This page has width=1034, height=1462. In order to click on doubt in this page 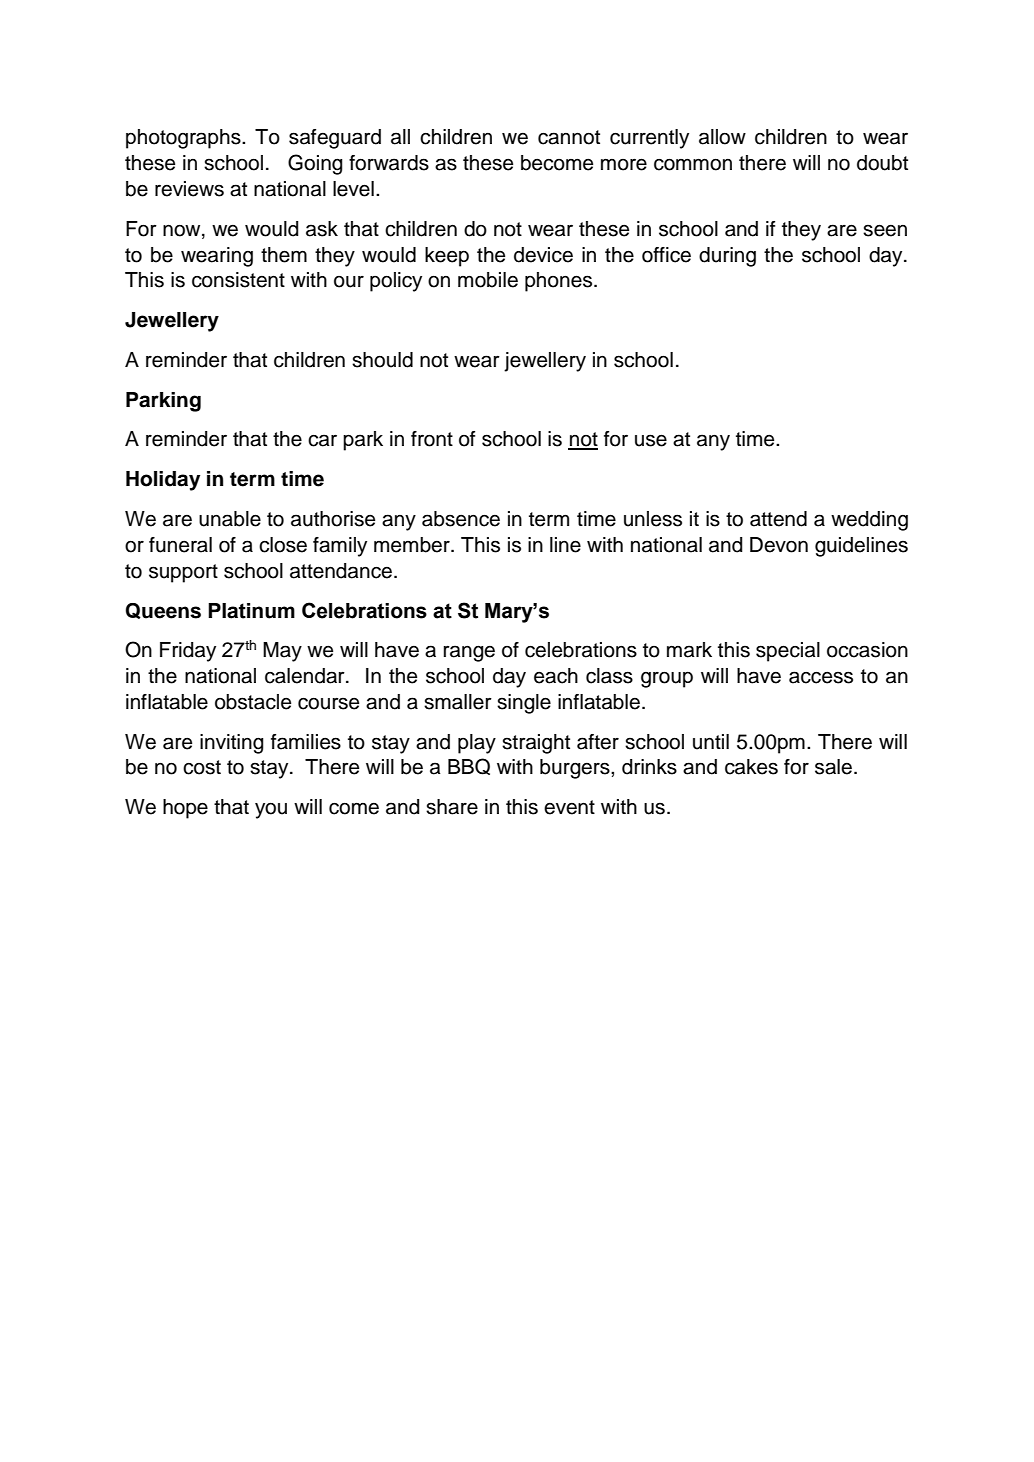, I will do `click(882, 163)`.
